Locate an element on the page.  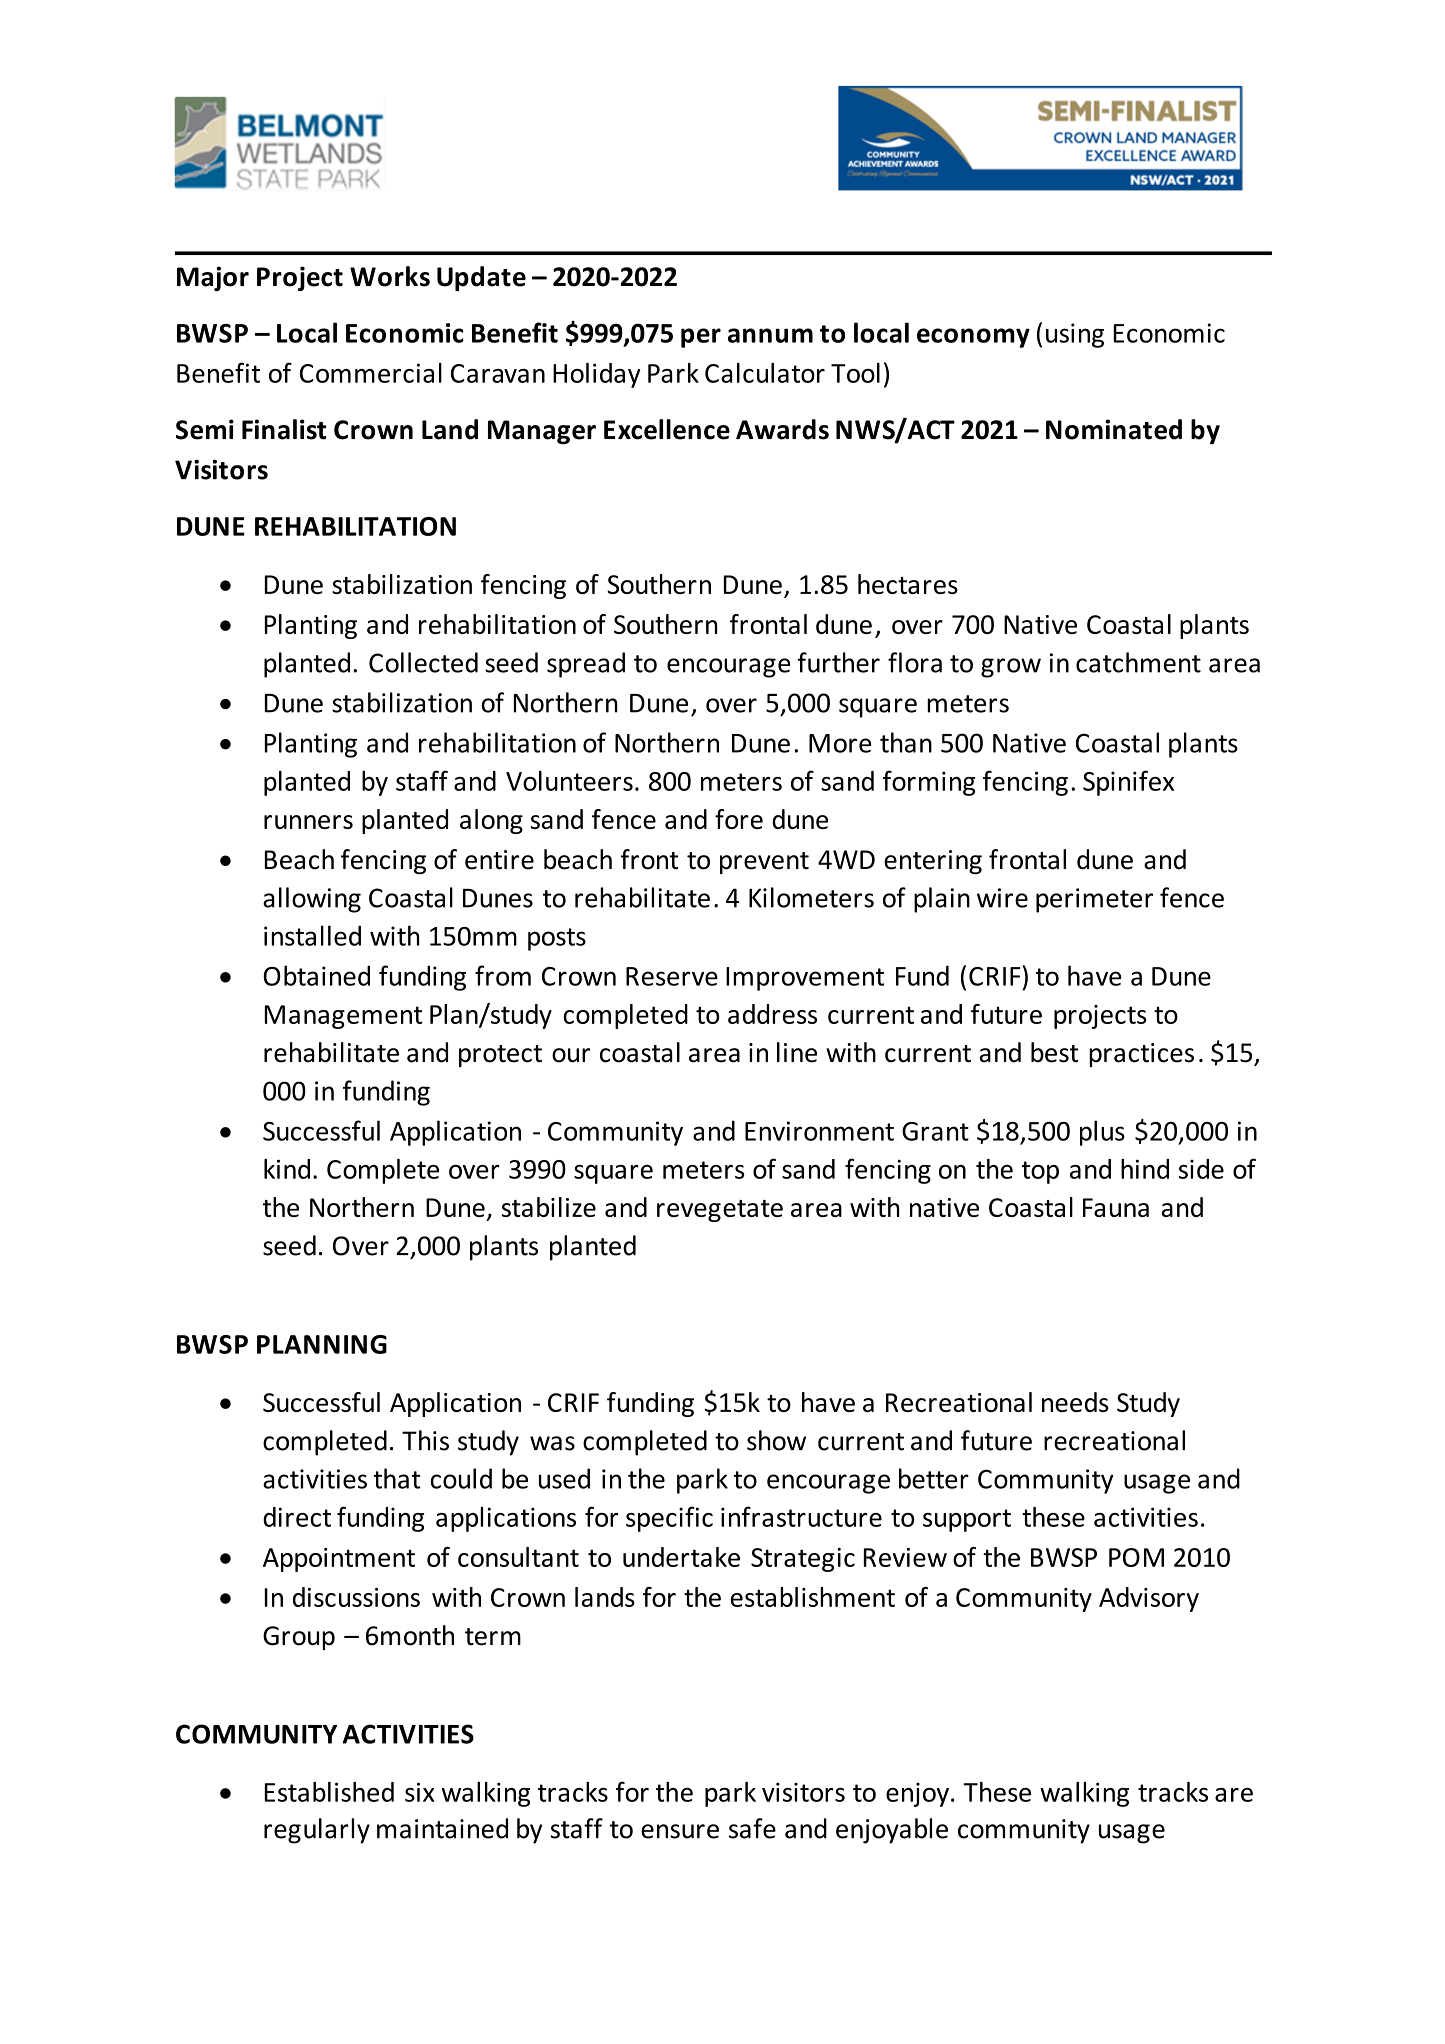
ensure is located at coordinates (680, 1831).
